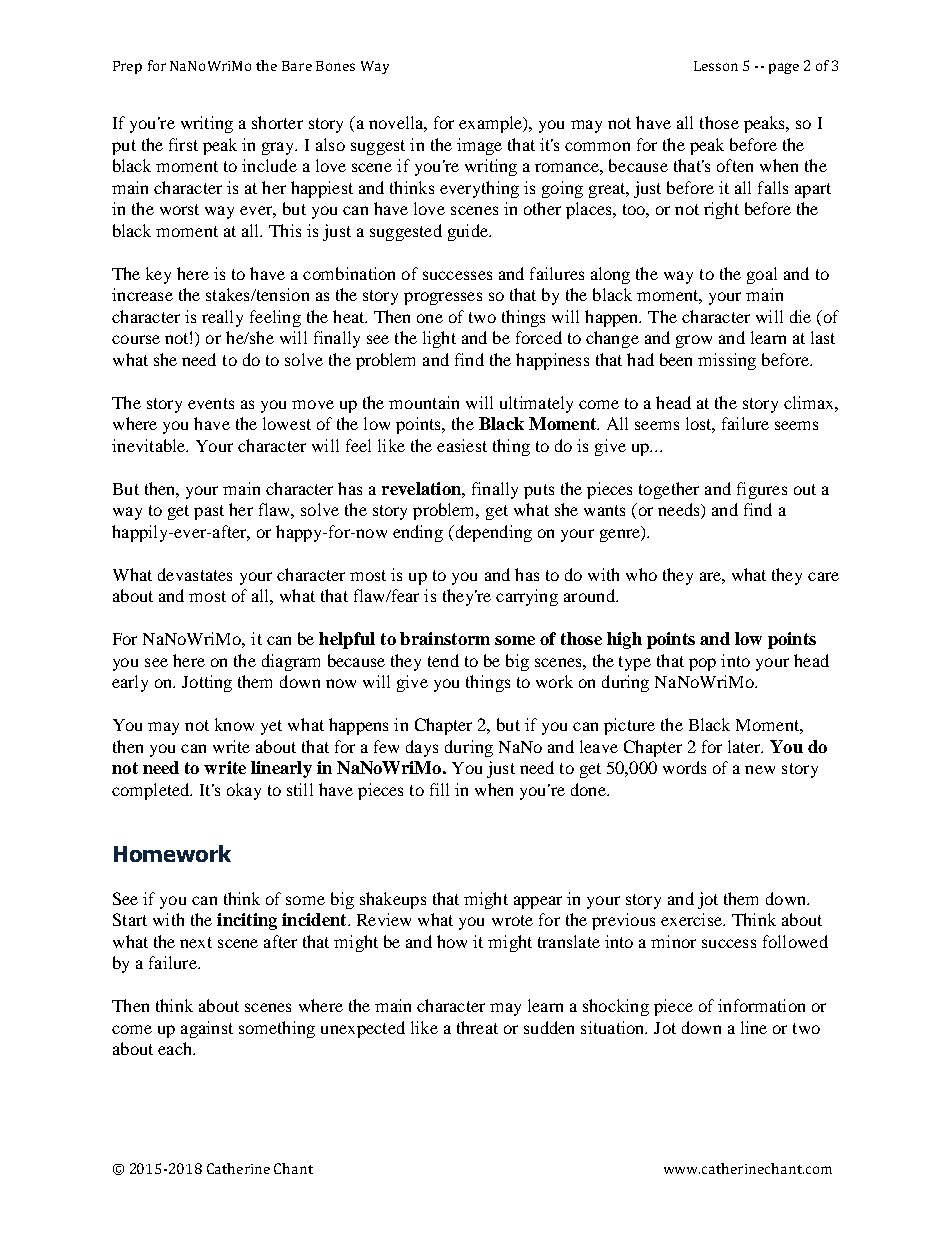 The image size is (952, 1233). Describe the element at coordinates (207, 1029) in the document. I see `against` at that location.
